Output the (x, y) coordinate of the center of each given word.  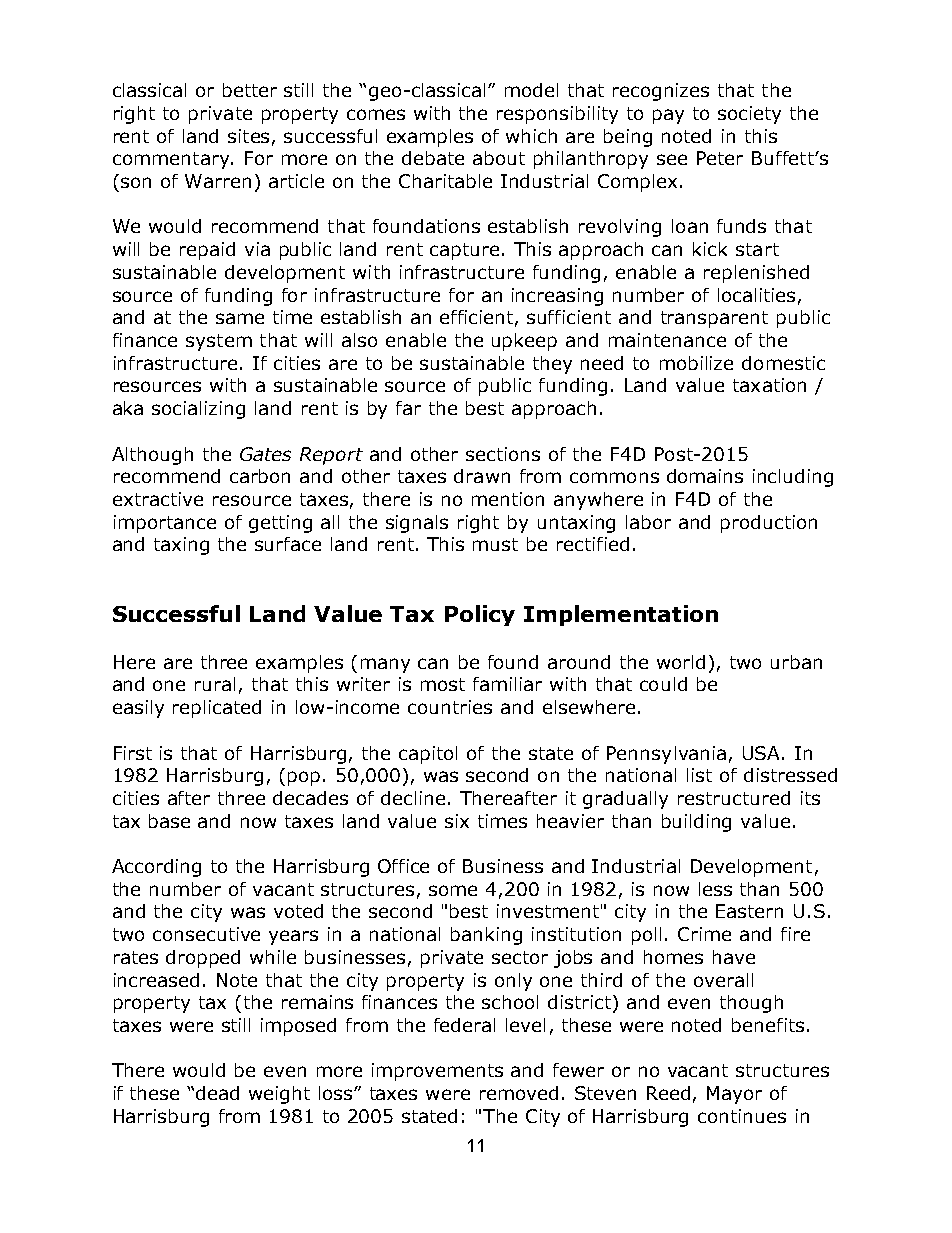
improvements (437, 1072)
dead (217, 1093)
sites (248, 136)
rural (215, 684)
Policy (480, 615)
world (681, 662)
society (749, 115)
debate (433, 158)
